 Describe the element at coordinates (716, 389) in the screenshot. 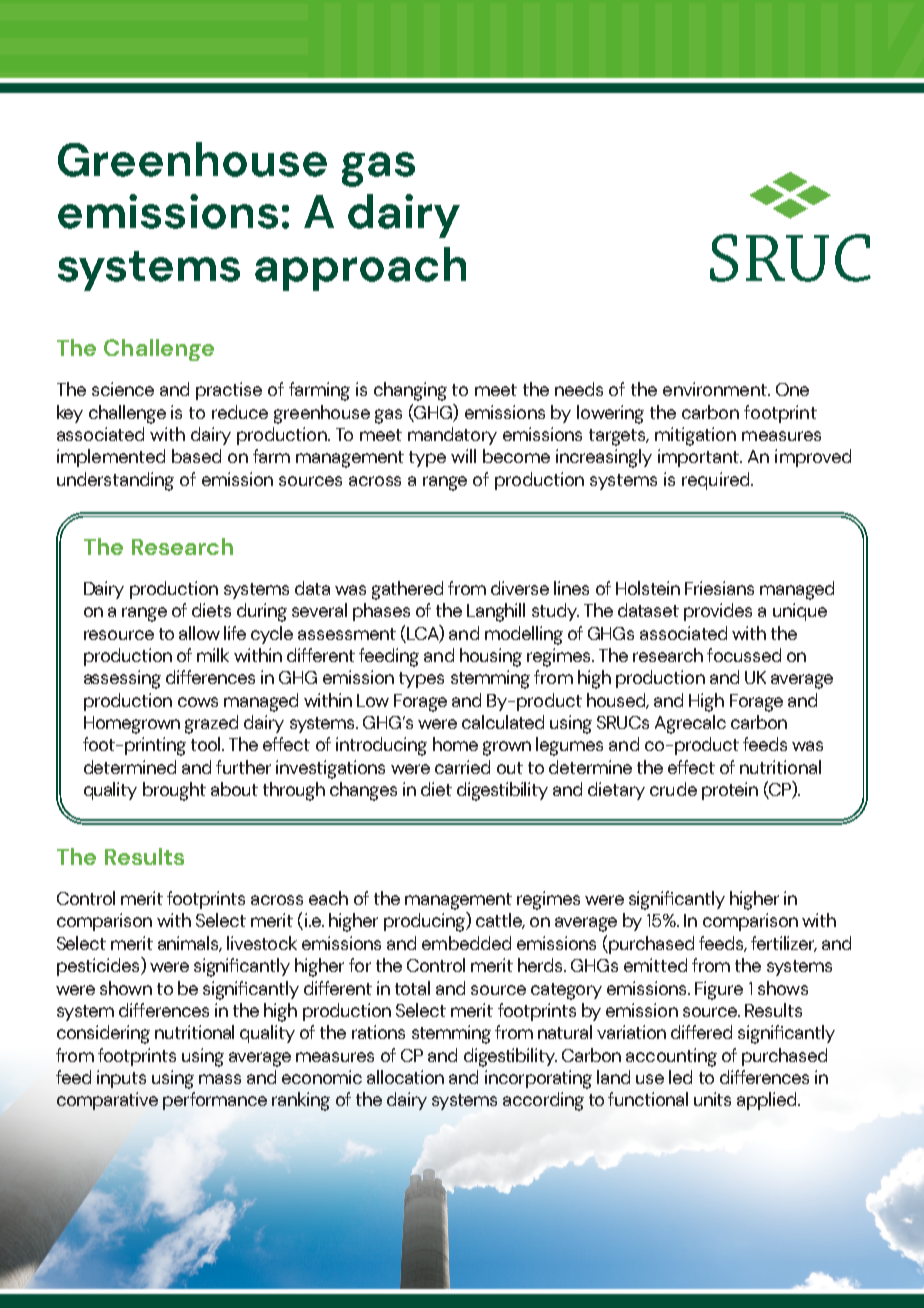

I see `environment` at that location.
